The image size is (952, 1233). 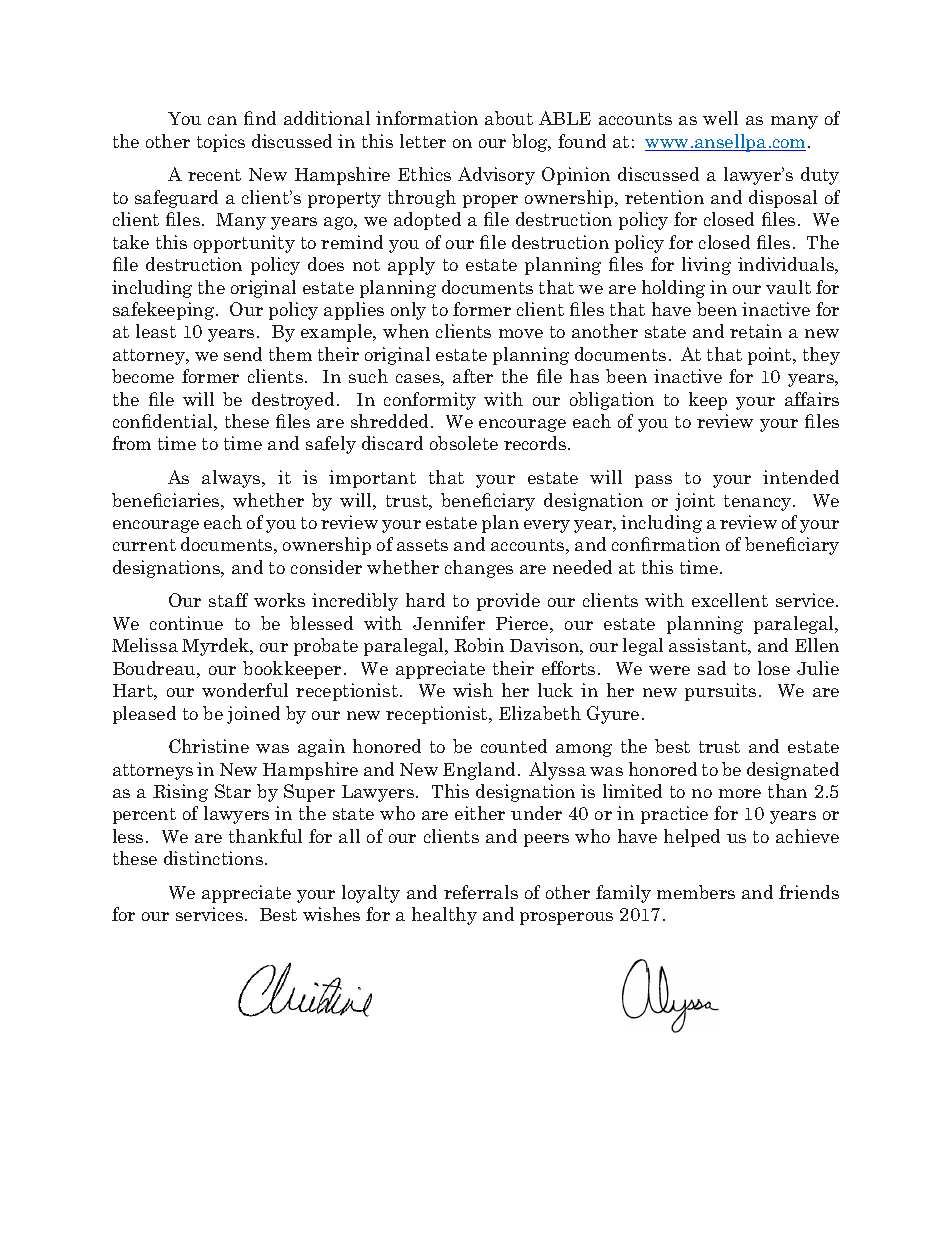 What do you see at coordinates (696, 892) in the screenshot?
I see `members` at bounding box center [696, 892].
